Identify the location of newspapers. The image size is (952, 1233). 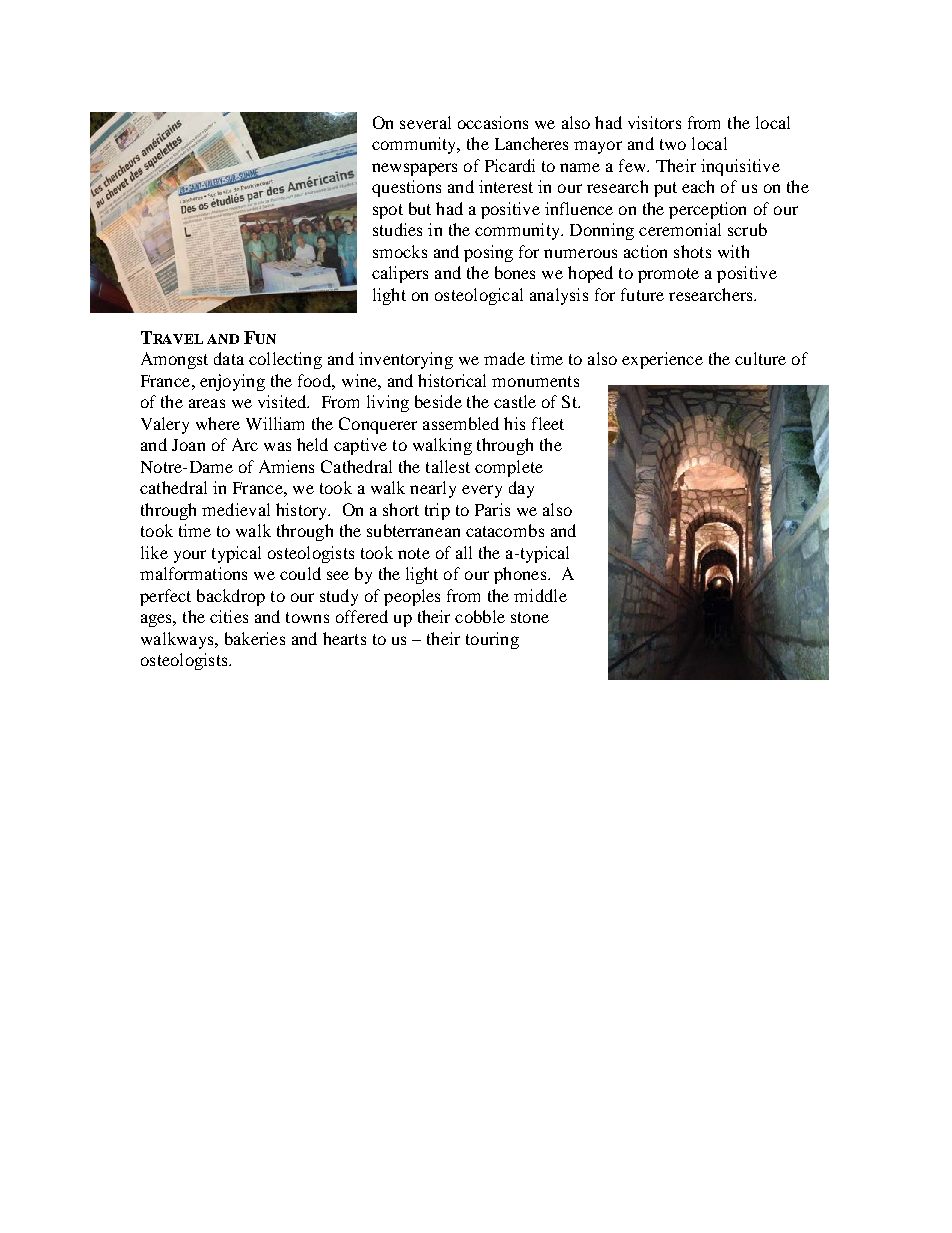
(414, 169).
